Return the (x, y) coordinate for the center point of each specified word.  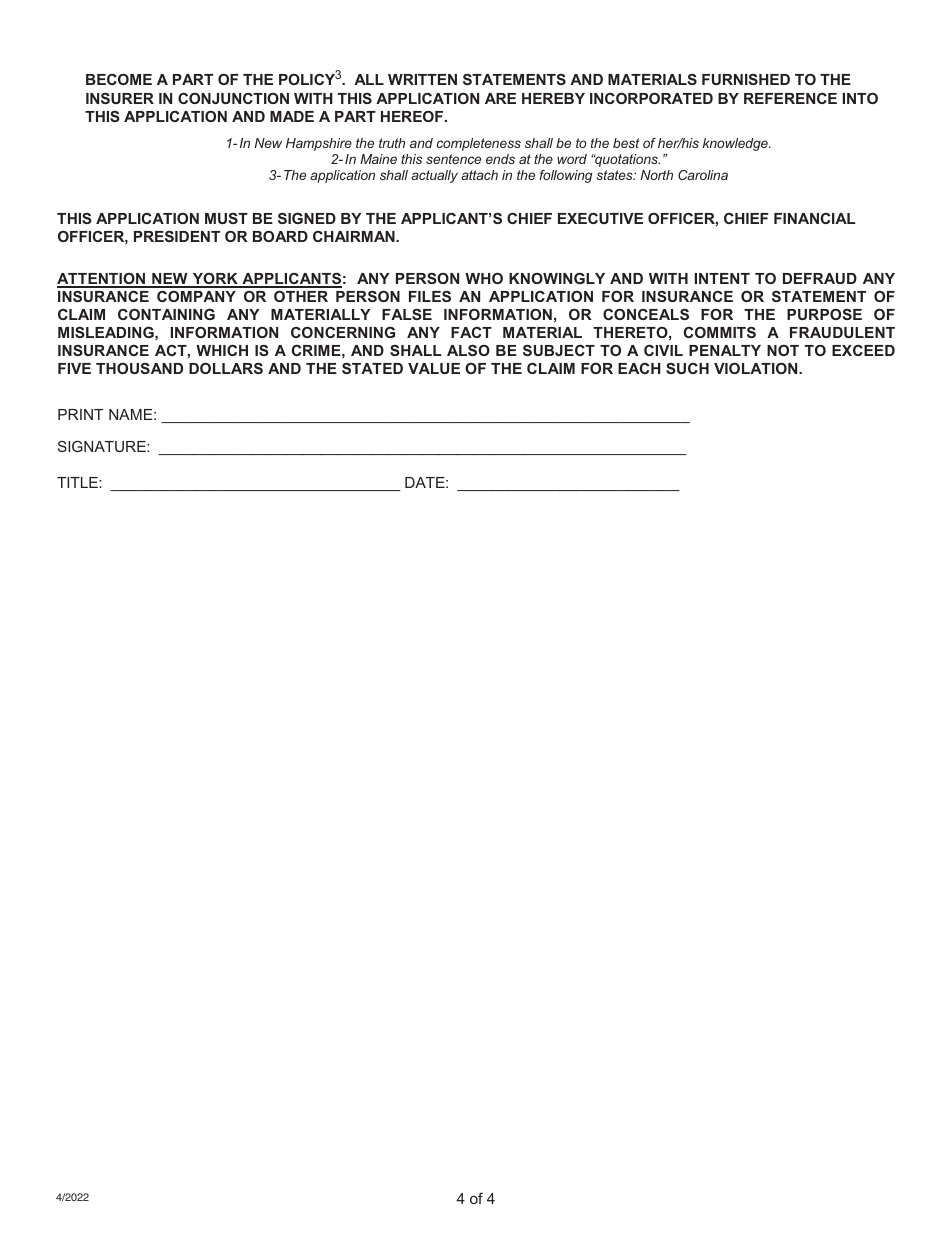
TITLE (78, 482)
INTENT (722, 278)
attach (479, 175)
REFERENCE (790, 98)
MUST (226, 218)
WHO (484, 278)
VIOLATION (757, 368)
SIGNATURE (103, 446)
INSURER (120, 98)
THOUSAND (139, 368)
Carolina (703, 175)
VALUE (434, 368)
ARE (500, 98)
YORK (215, 280)
